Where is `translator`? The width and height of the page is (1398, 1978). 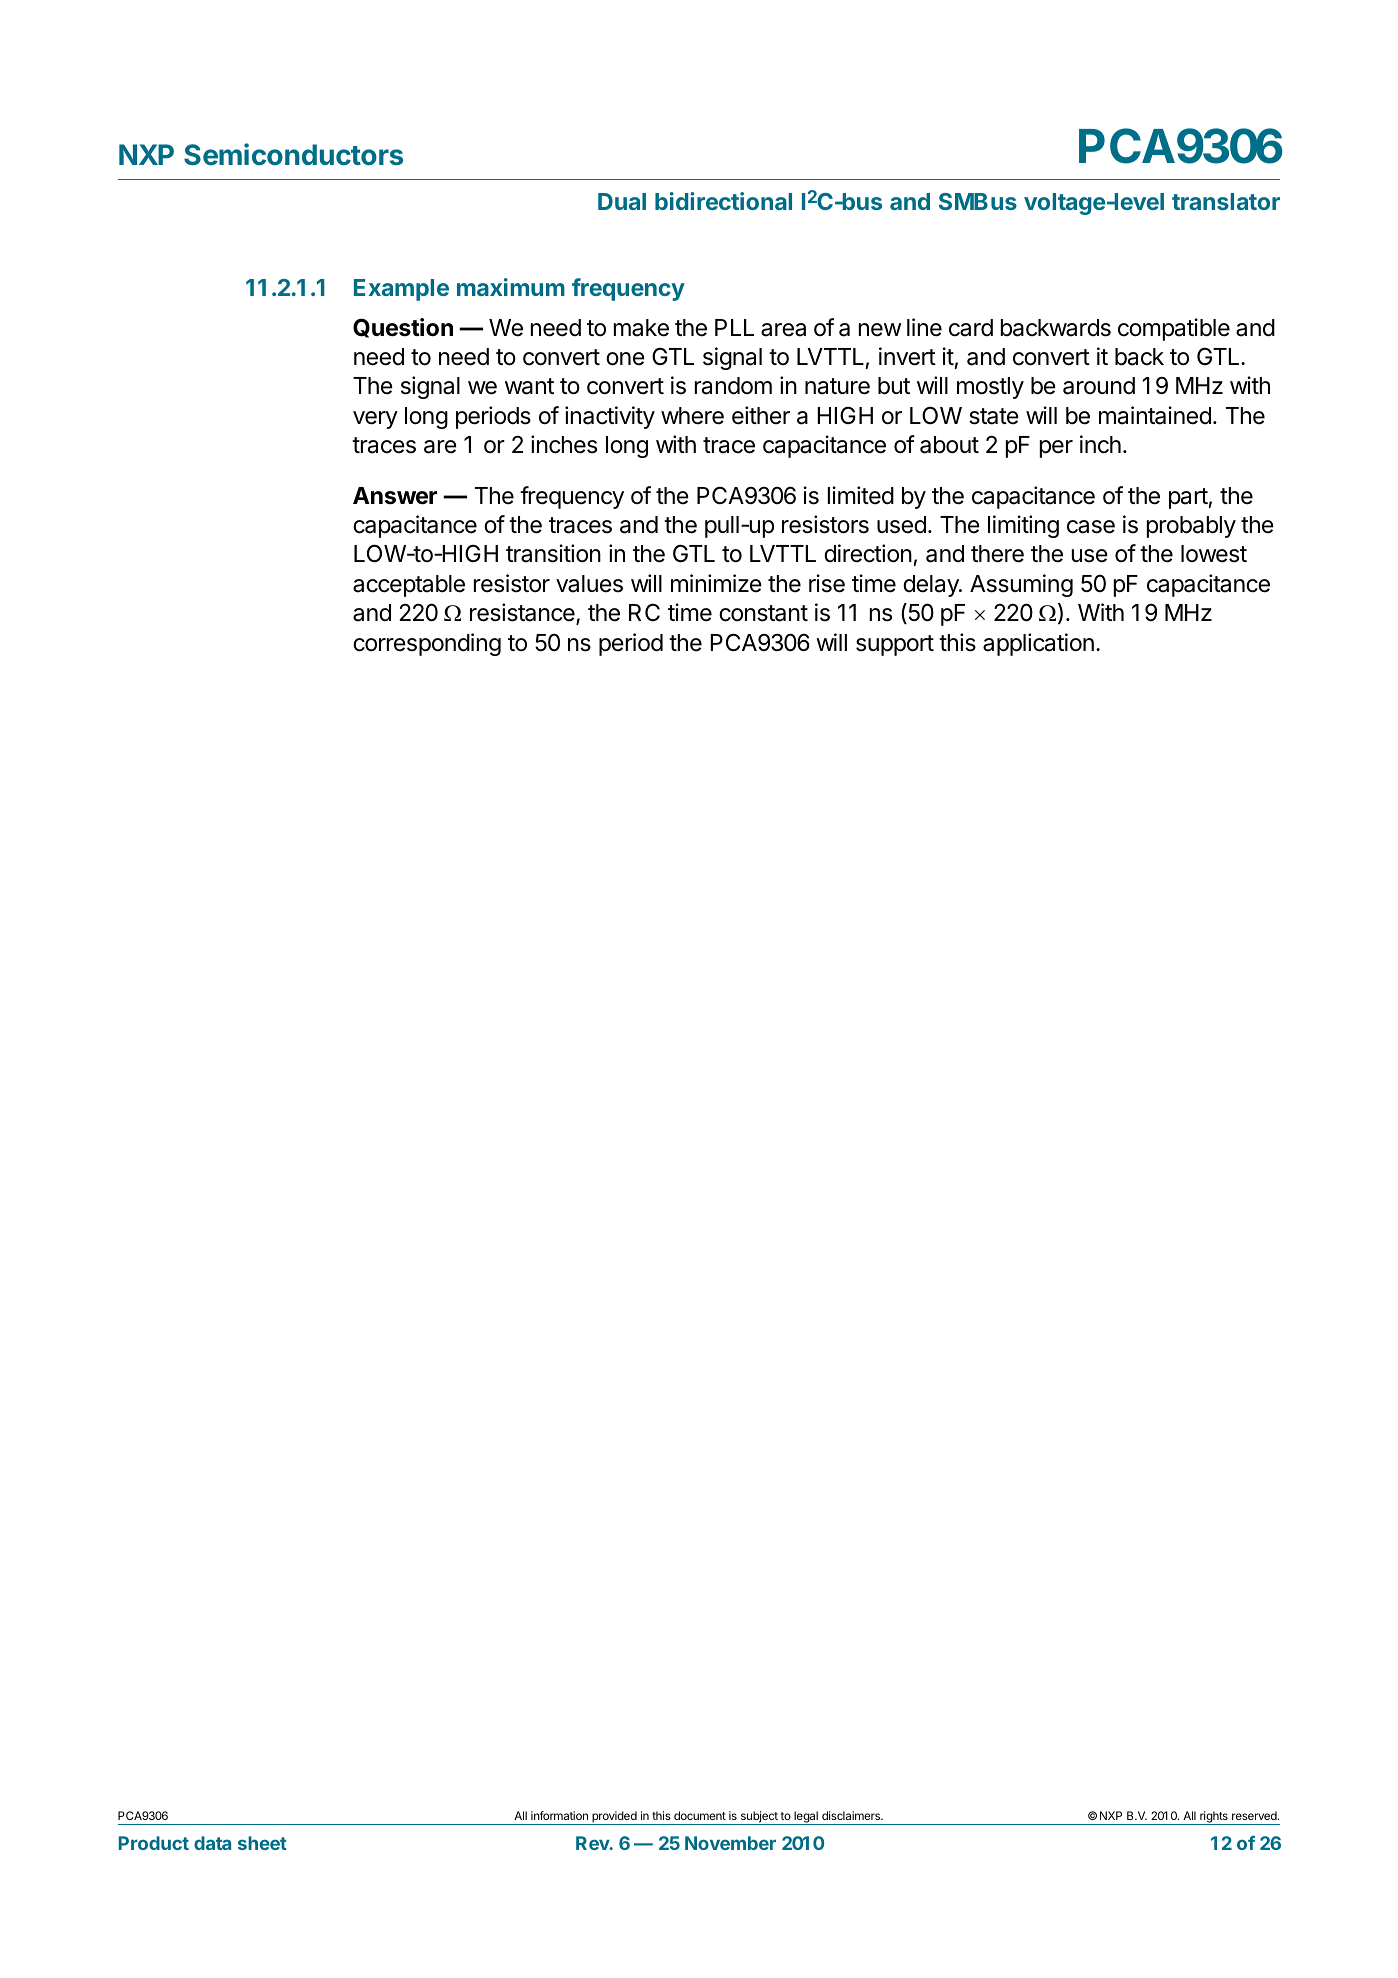 translator is located at coordinates (1226, 201).
